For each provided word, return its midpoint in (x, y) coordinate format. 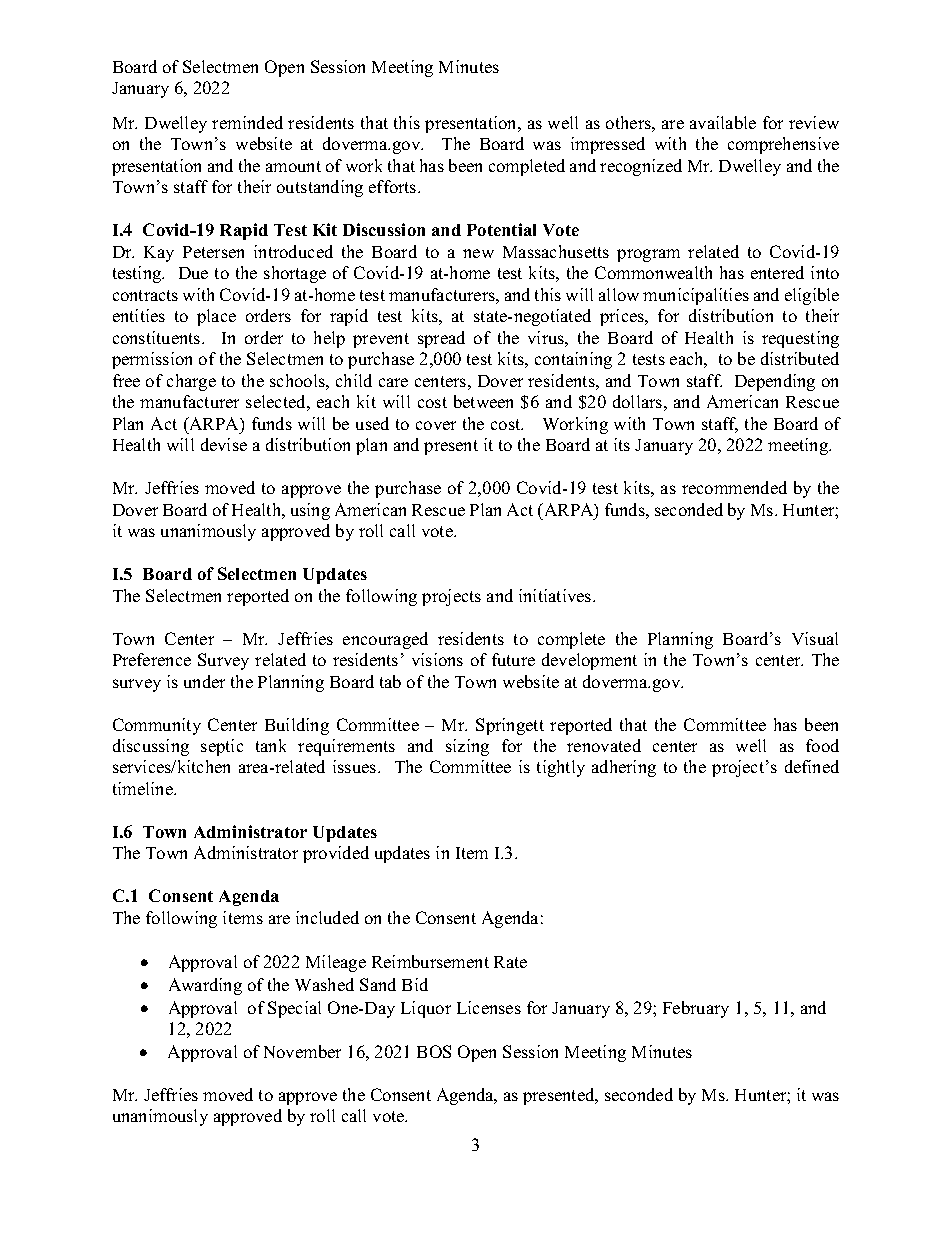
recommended (734, 487)
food (822, 745)
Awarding (205, 986)
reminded (247, 122)
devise (224, 444)
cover (436, 425)
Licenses (489, 1007)
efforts (394, 186)
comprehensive (783, 145)
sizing (467, 747)
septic (222, 747)
